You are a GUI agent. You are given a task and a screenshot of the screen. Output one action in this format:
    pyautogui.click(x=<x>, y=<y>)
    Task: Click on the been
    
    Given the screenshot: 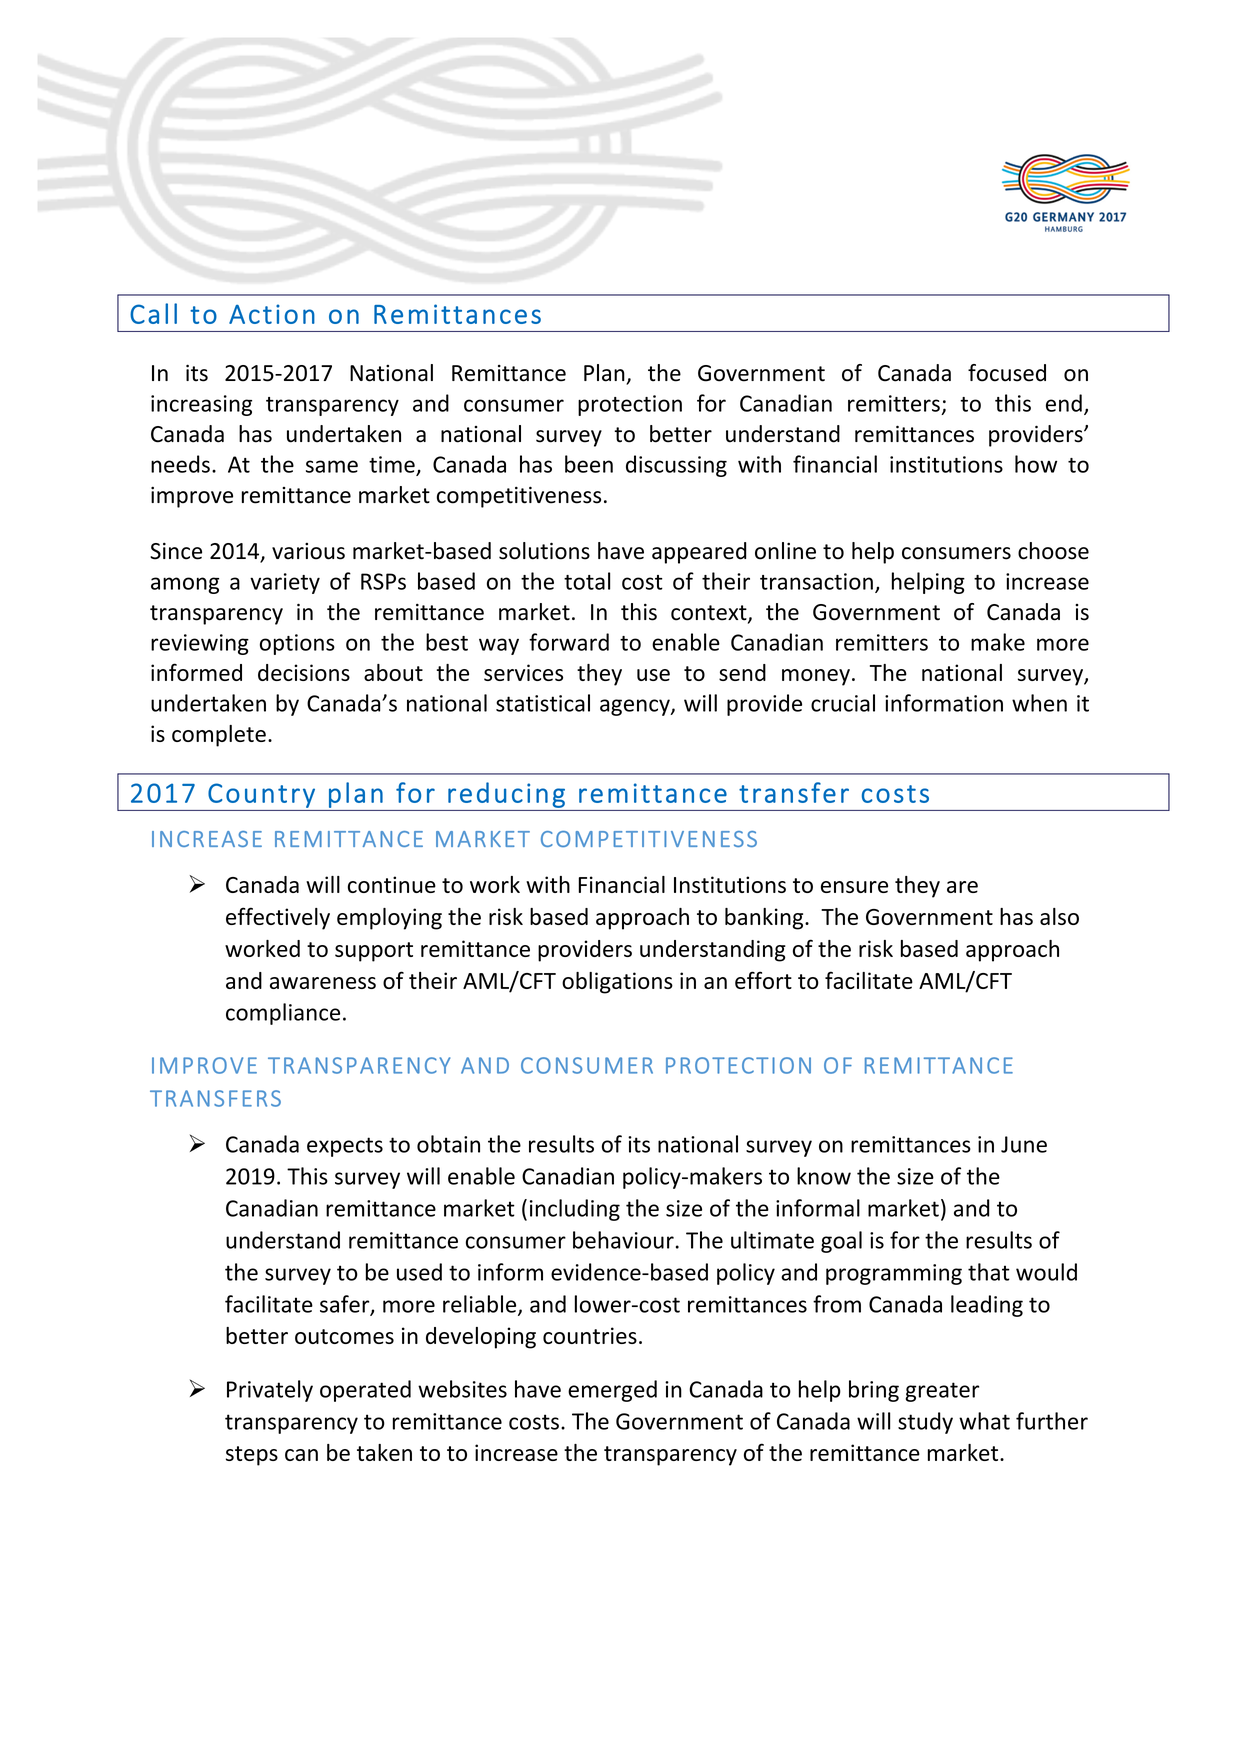 What is the action you would take?
    pyautogui.click(x=589, y=464)
